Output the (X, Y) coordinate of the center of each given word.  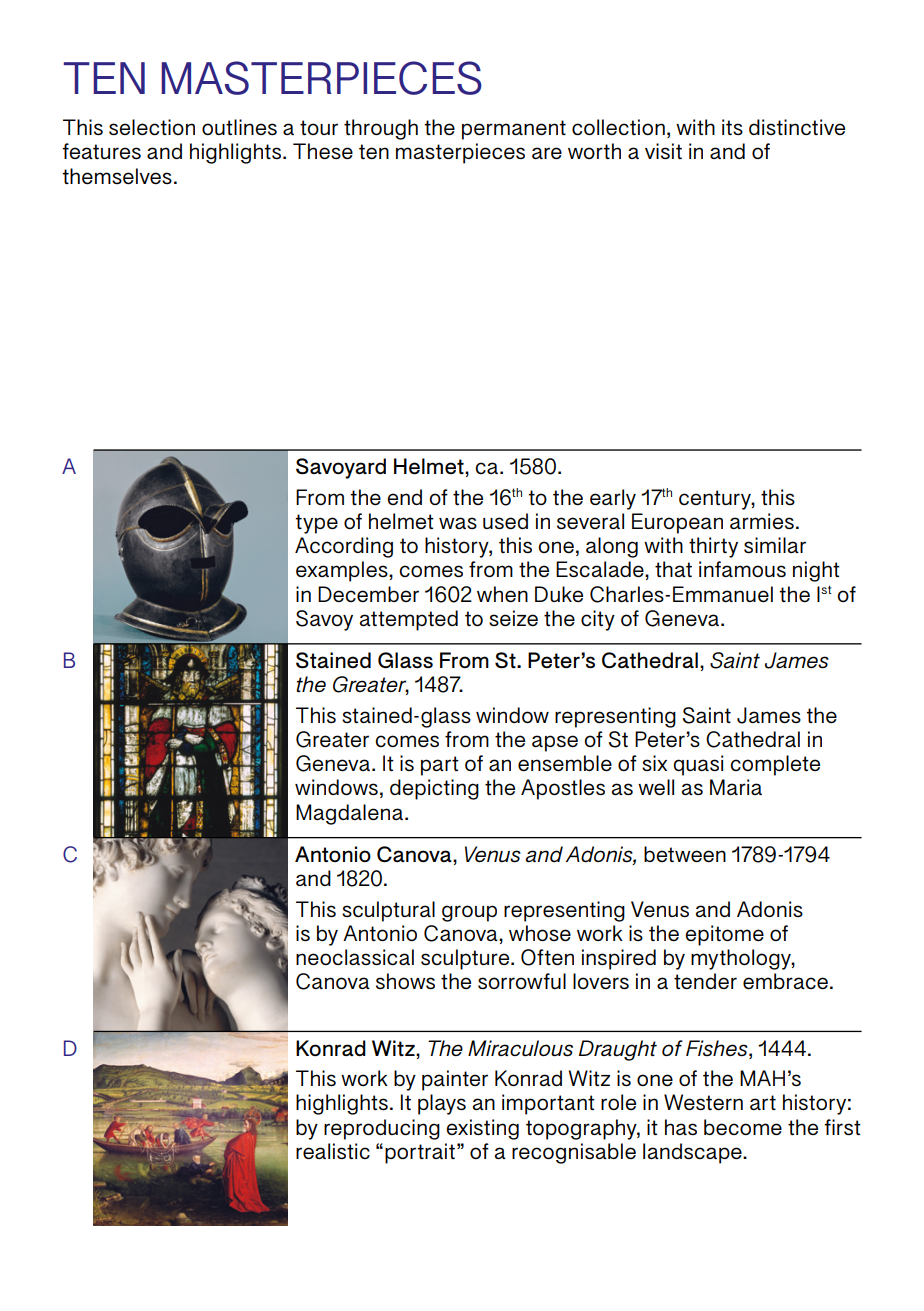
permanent (514, 130)
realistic (333, 1151)
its (732, 127)
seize (513, 618)
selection (152, 127)
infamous (742, 569)
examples (343, 571)
